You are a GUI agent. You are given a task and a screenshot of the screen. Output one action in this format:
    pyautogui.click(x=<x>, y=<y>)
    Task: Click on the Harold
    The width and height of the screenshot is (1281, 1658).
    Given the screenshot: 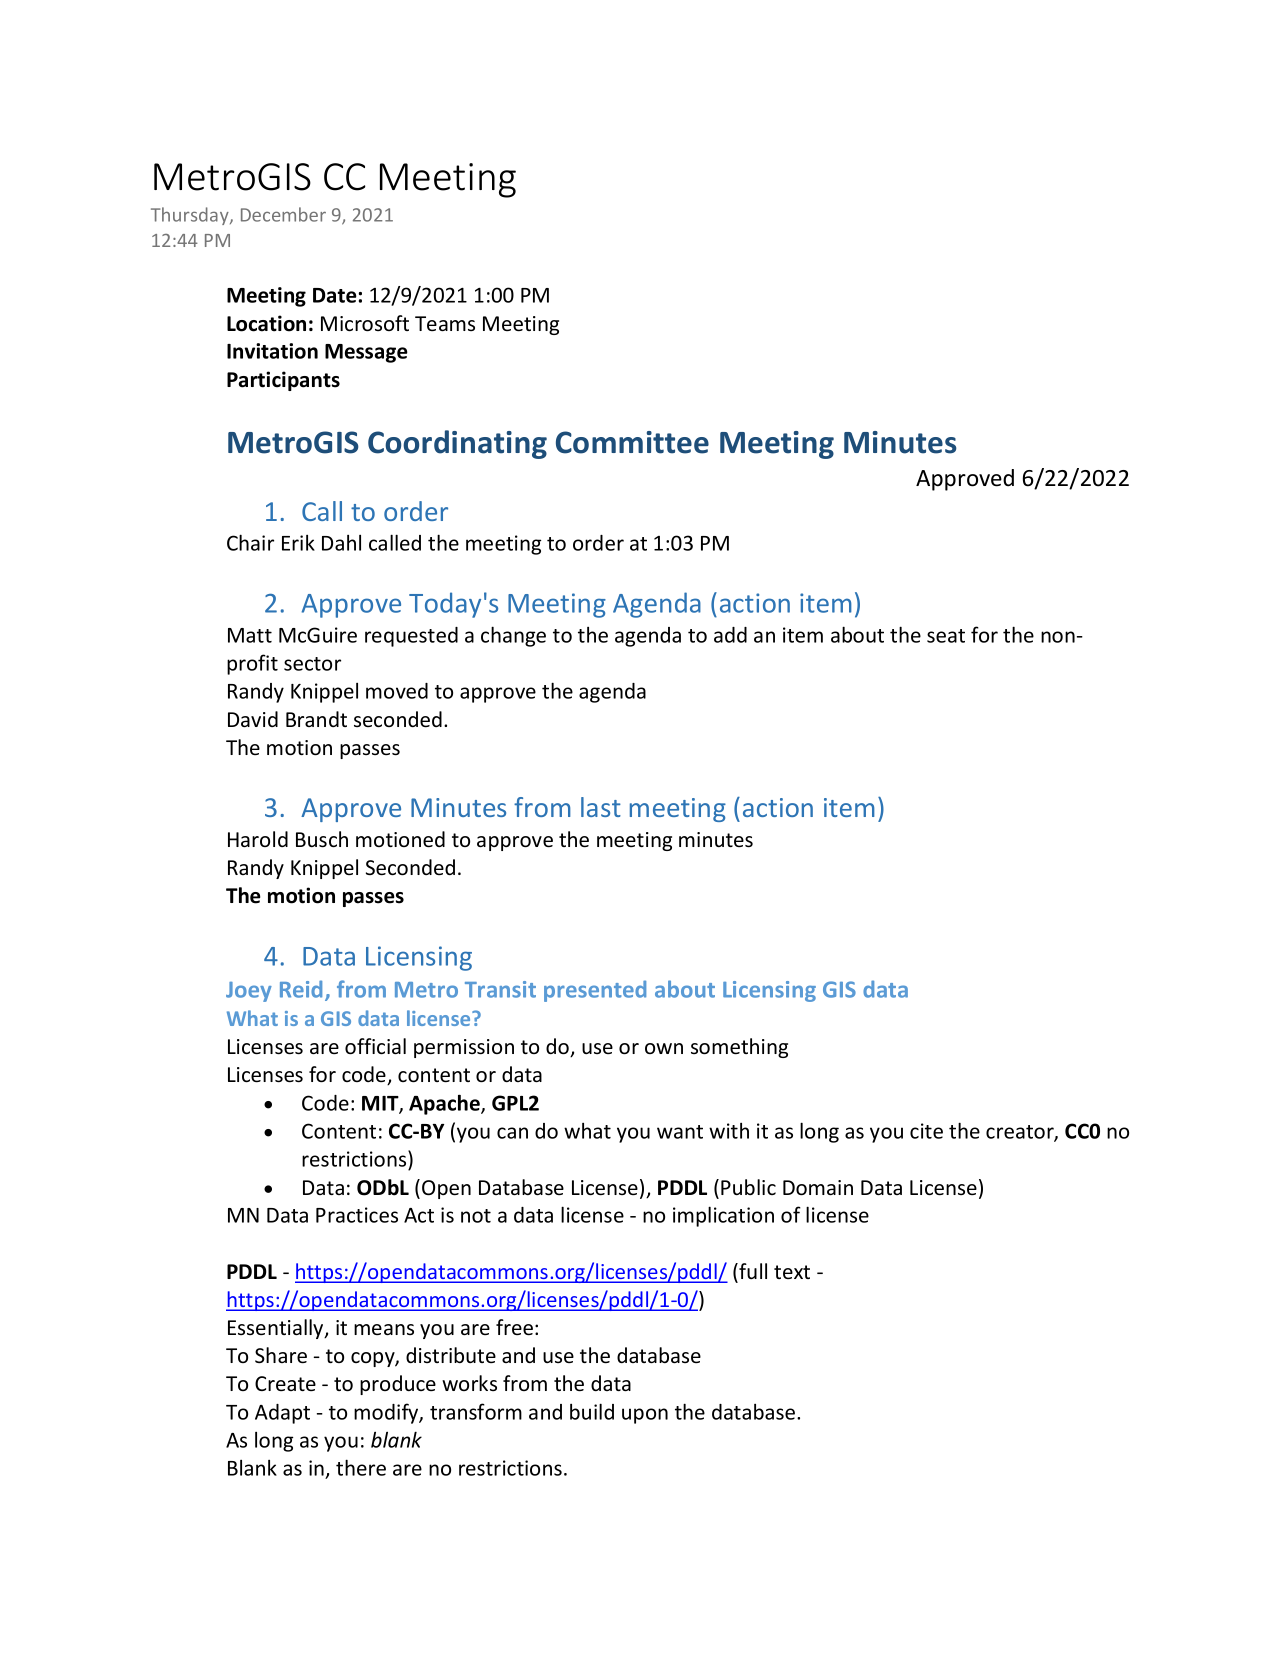 What is the action you would take?
    pyautogui.click(x=258, y=839)
